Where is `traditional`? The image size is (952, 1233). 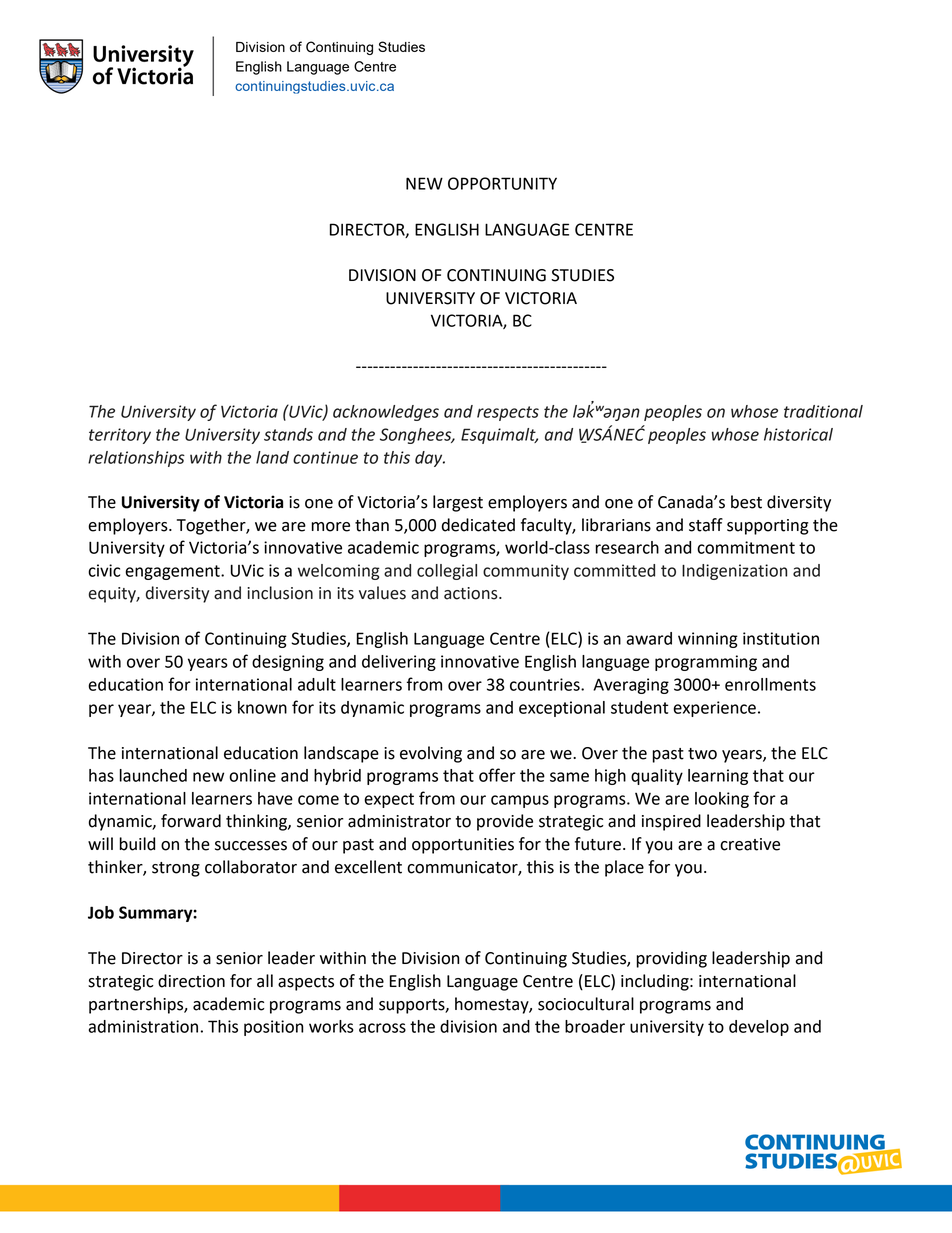
traditional is located at coordinates (823, 411).
